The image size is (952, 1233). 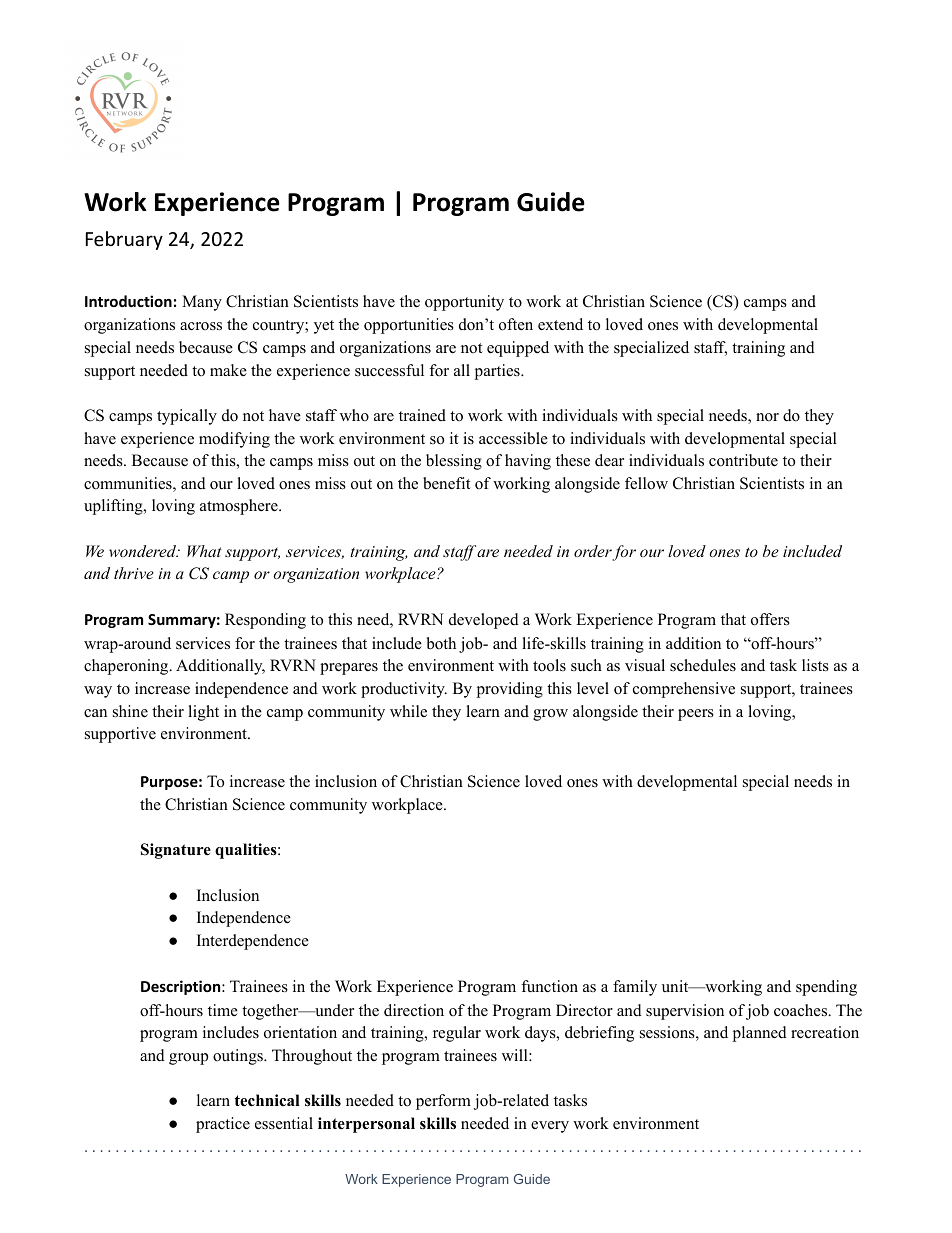 What do you see at coordinates (203, 713) in the image?
I see `light` at bounding box center [203, 713].
